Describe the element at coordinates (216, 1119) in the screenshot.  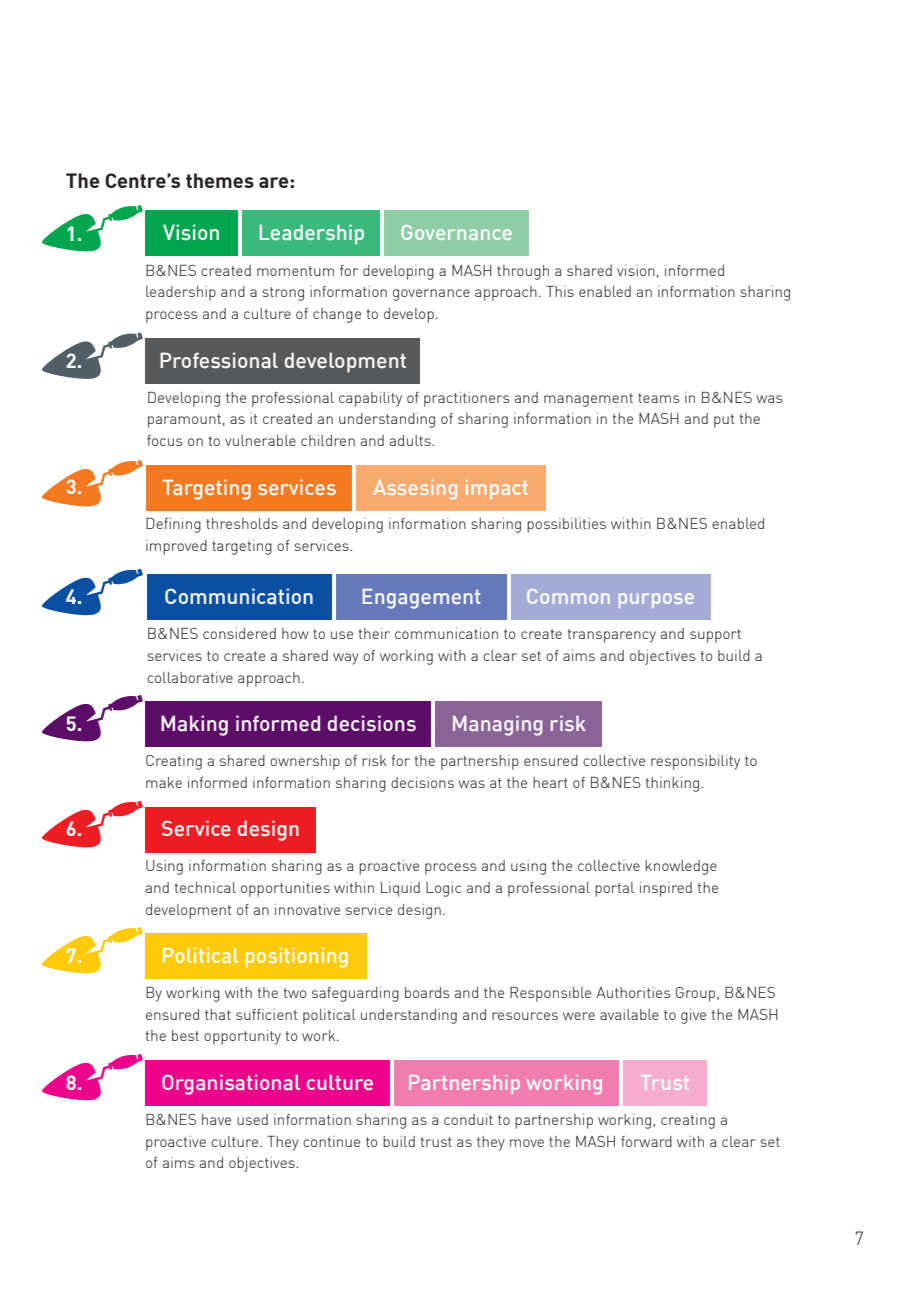
I see `have` at that location.
